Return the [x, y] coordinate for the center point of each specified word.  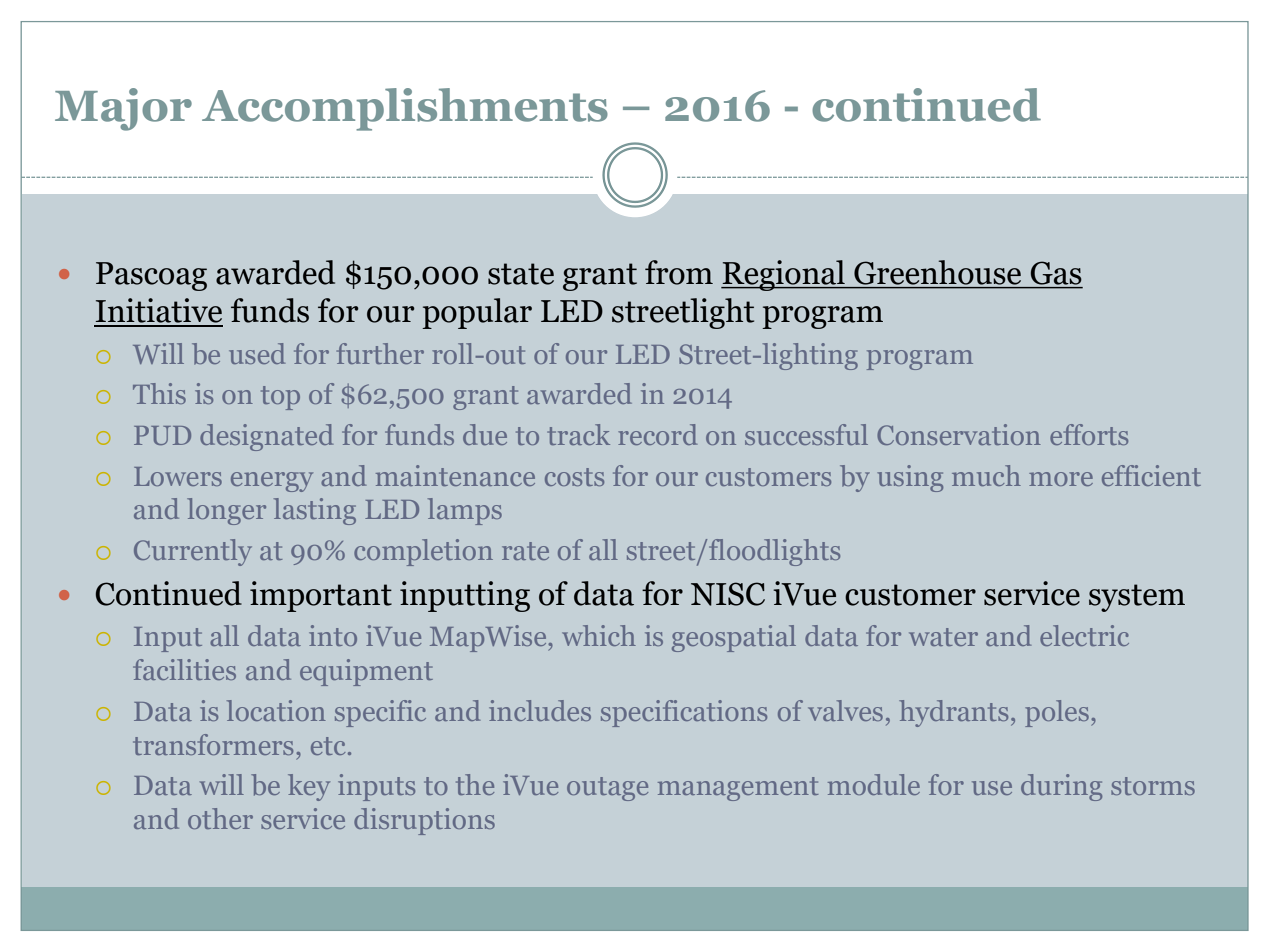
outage [607, 789]
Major [123, 109]
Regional [784, 275]
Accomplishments [405, 109]
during [1061, 787]
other [220, 818]
